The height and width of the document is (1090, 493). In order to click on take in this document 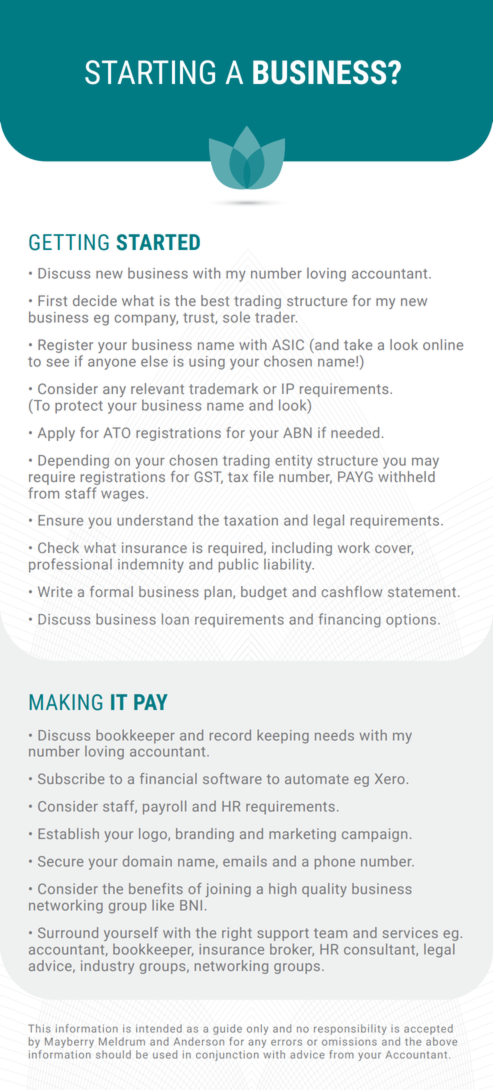, I will do `click(358, 344)`.
